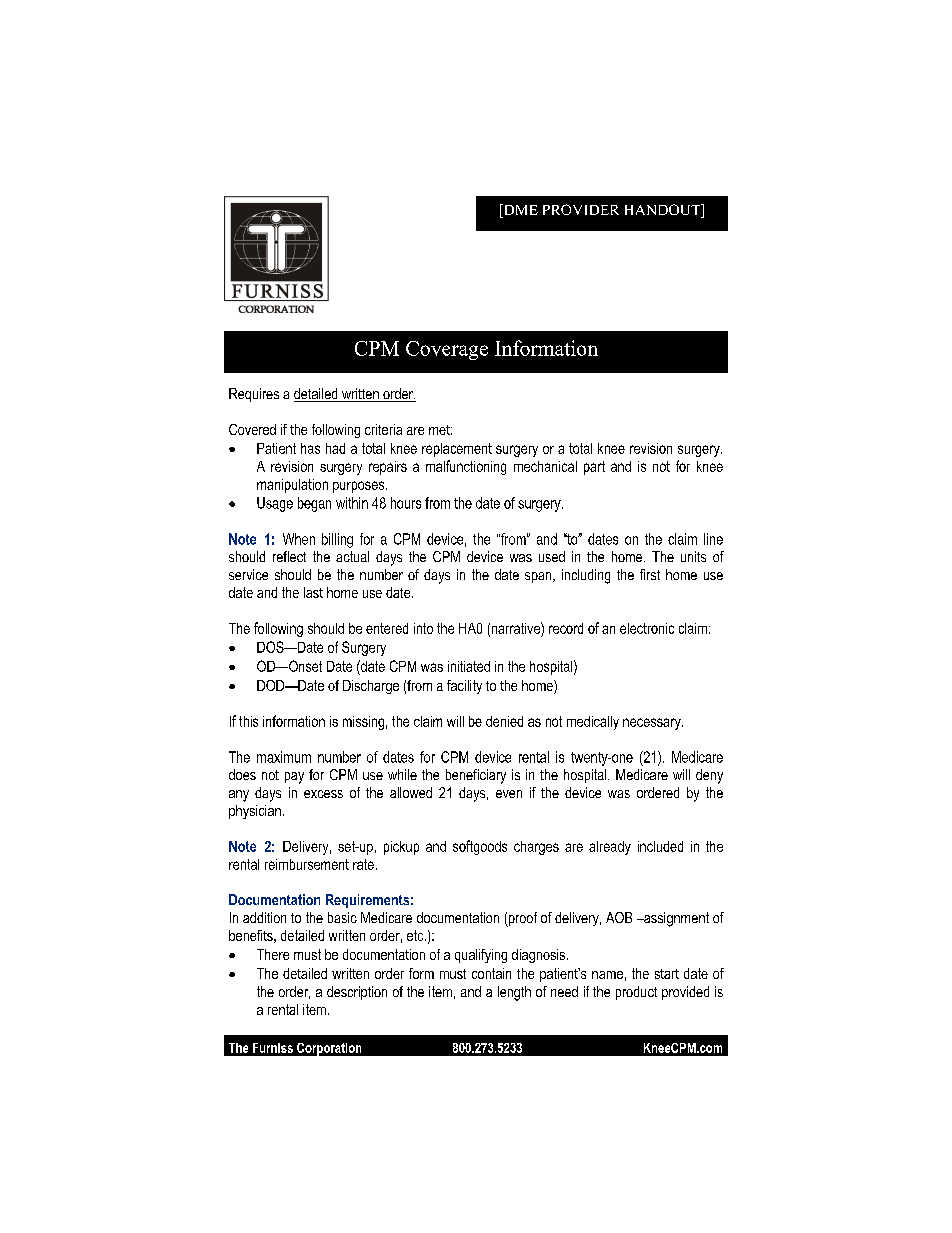  What do you see at coordinates (594, 468) in the screenshot?
I see `part` at bounding box center [594, 468].
